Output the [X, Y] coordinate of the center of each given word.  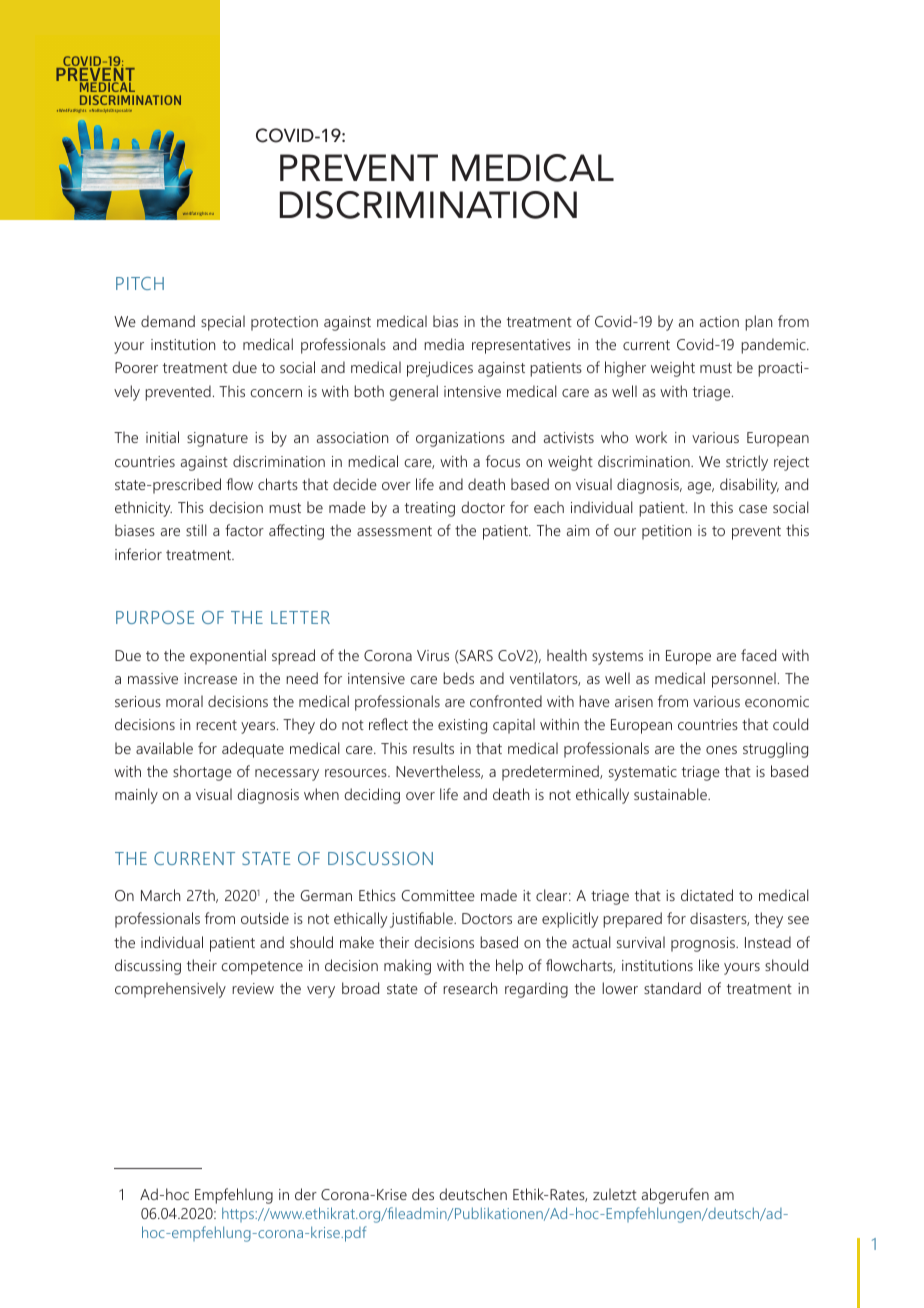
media [444, 344]
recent [216, 725]
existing [462, 726]
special [223, 323]
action [719, 321]
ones [721, 750]
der [306, 1194]
